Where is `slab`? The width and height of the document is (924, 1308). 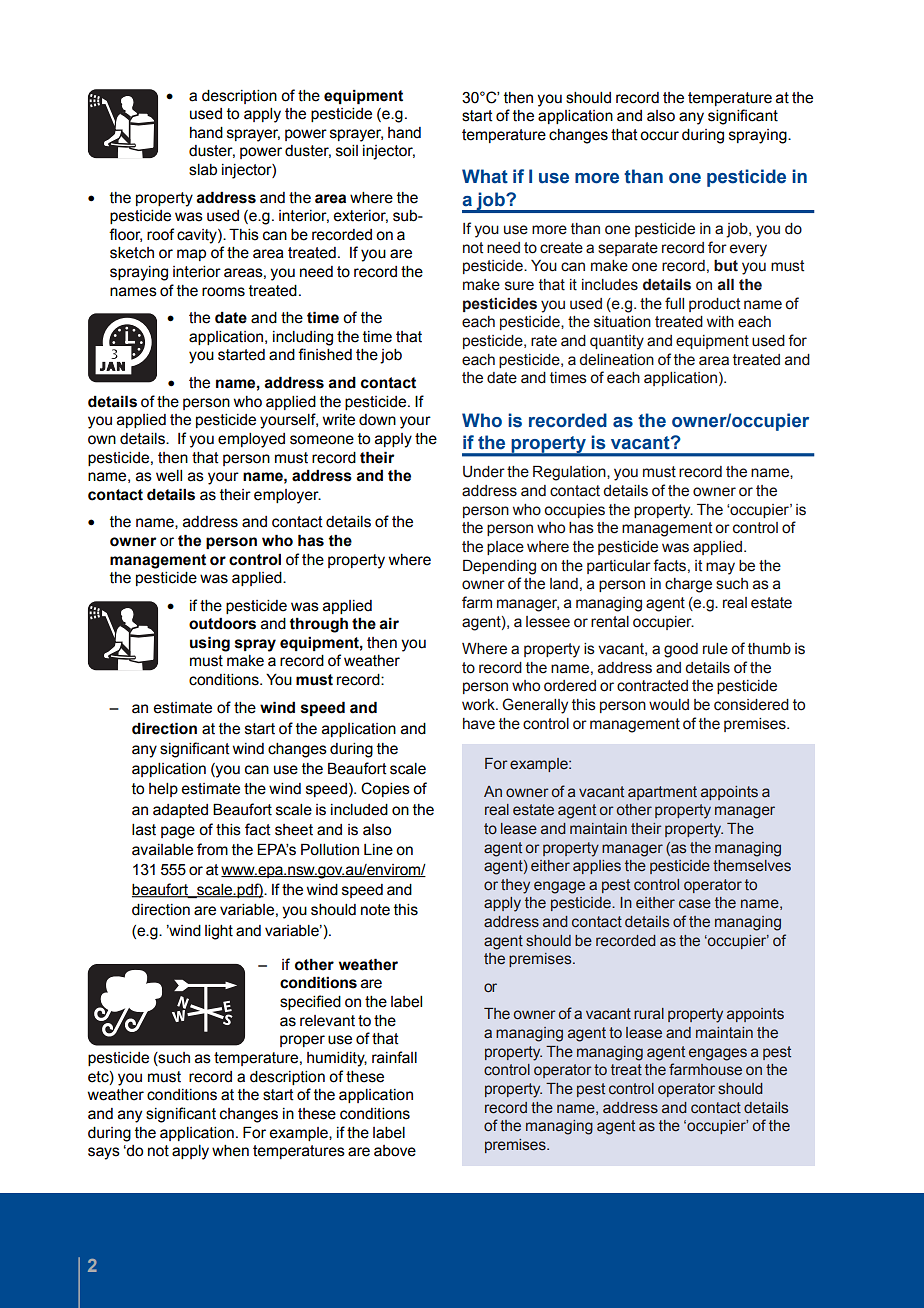 slab is located at coordinates (203, 170).
